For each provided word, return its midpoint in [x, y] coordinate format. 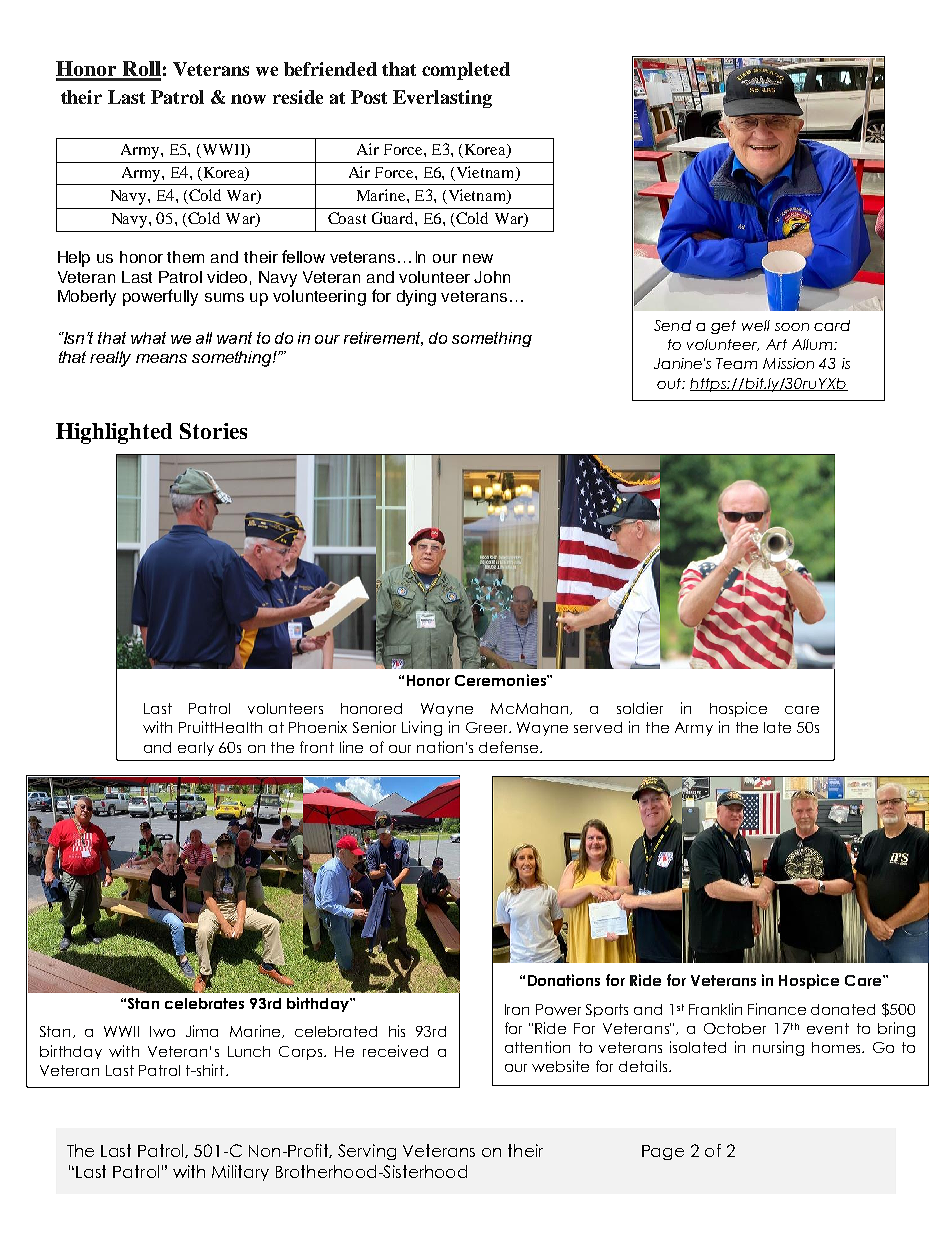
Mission [788, 363]
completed [466, 71]
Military [240, 1173]
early [196, 749]
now [248, 99]
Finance [777, 1009]
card [832, 325]
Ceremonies [501, 680]
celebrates [204, 1003]
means [161, 358]
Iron [517, 1009]
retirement [383, 339]
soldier [640, 708]
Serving [367, 1152]
